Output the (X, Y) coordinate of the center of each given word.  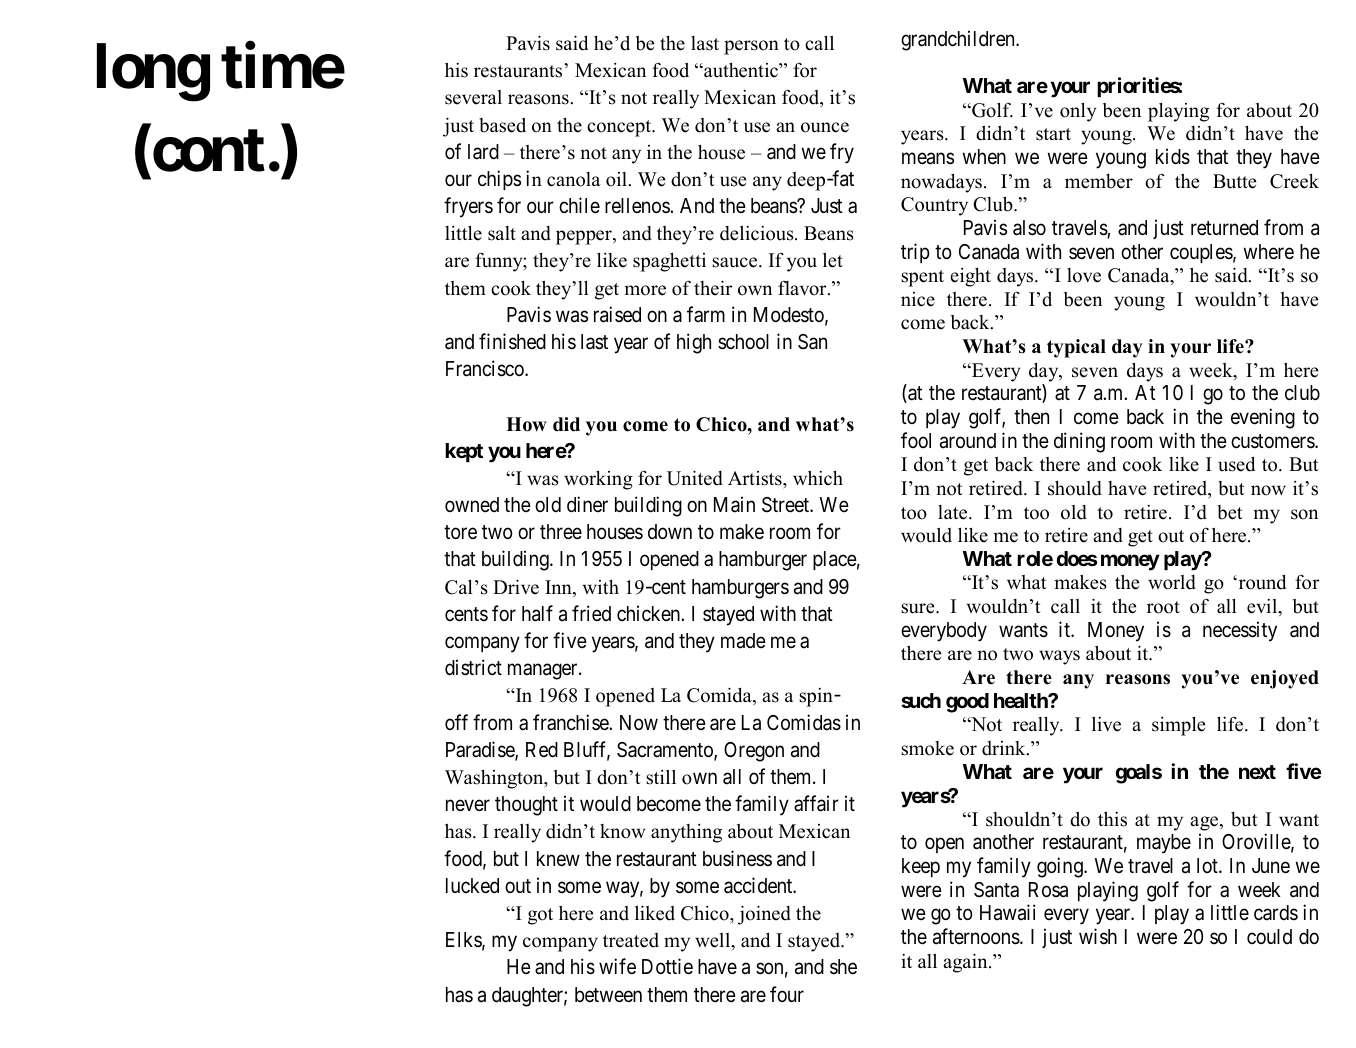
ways (1059, 657)
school (743, 342)
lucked (472, 886)
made (743, 641)
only (1078, 112)
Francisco (486, 368)
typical (1076, 348)
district (473, 667)
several (473, 97)
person (751, 47)
